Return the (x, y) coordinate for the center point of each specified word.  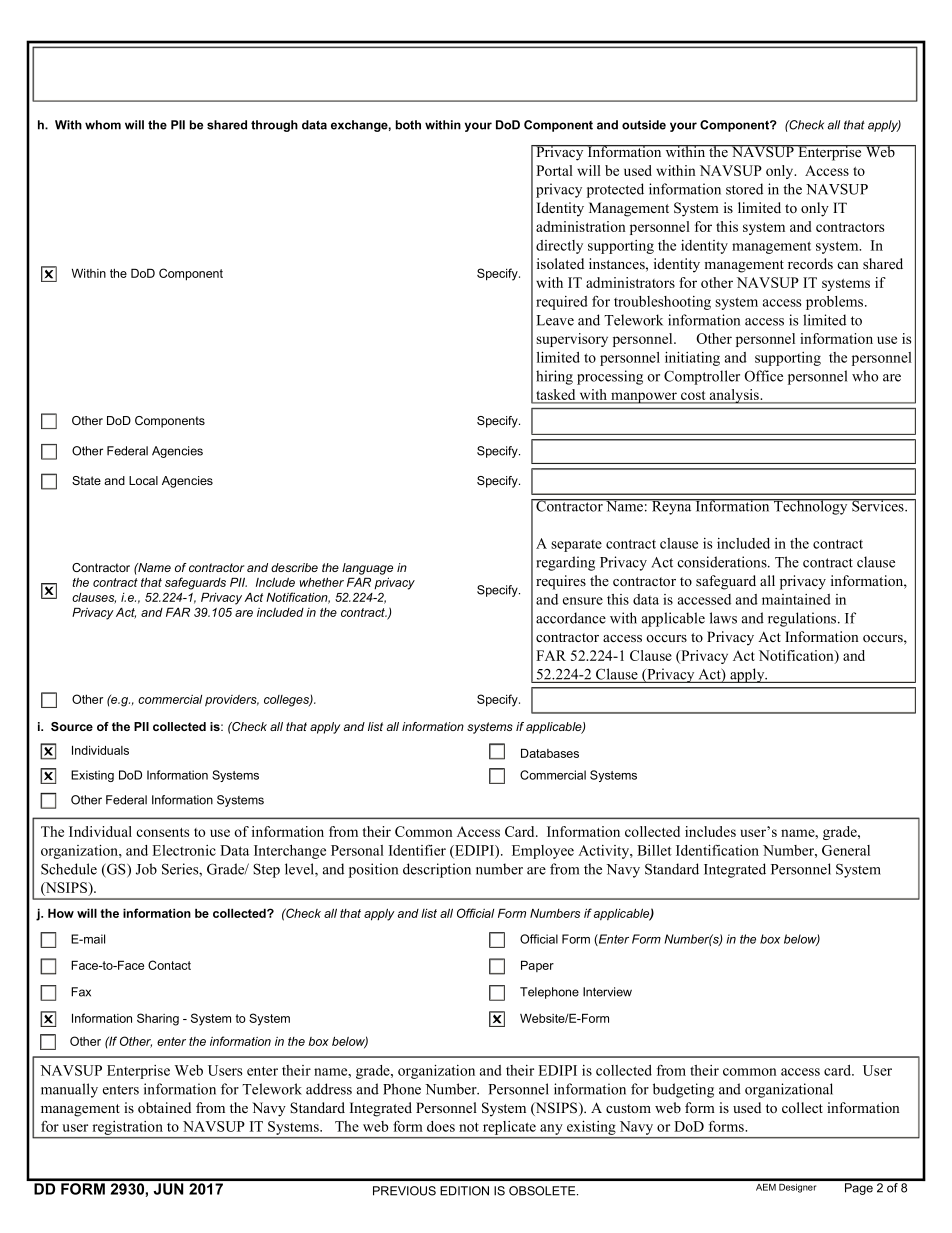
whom (103, 125)
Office (764, 376)
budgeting (683, 1090)
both (408, 125)
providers (232, 701)
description (437, 870)
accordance (571, 618)
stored (744, 189)
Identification (717, 850)
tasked (556, 396)
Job (146, 869)
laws (723, 618)
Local (143, 480)
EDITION (464, 1191)
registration (127, 1129)
